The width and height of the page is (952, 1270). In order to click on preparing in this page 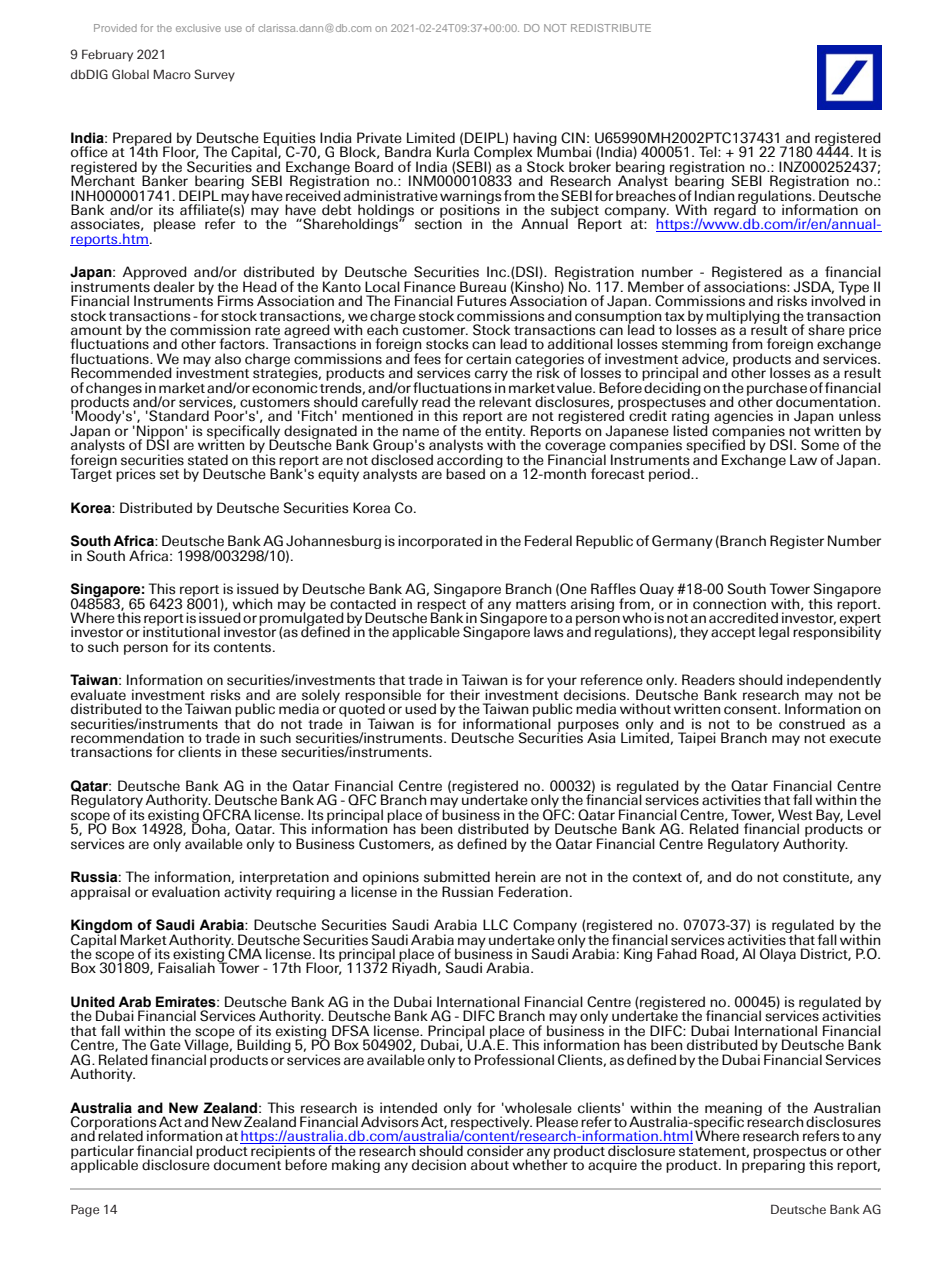, I will do `click(773, 1165)`.
